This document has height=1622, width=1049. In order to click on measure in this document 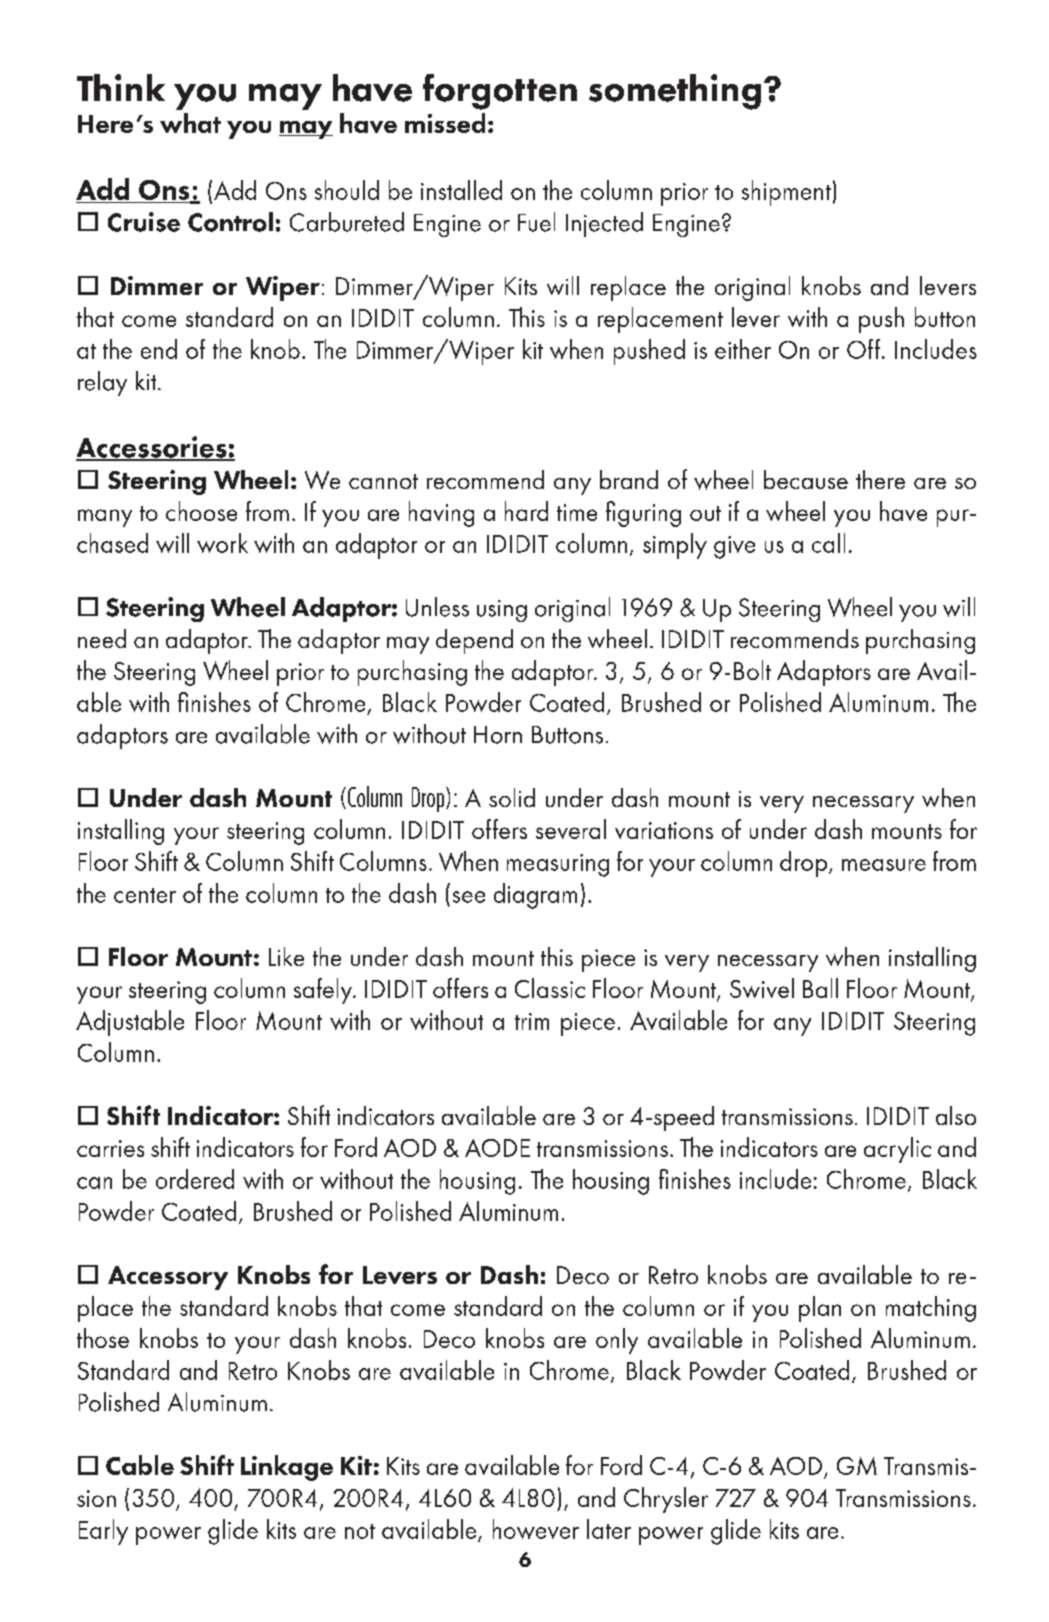, I will do `click(884, 865)`.
